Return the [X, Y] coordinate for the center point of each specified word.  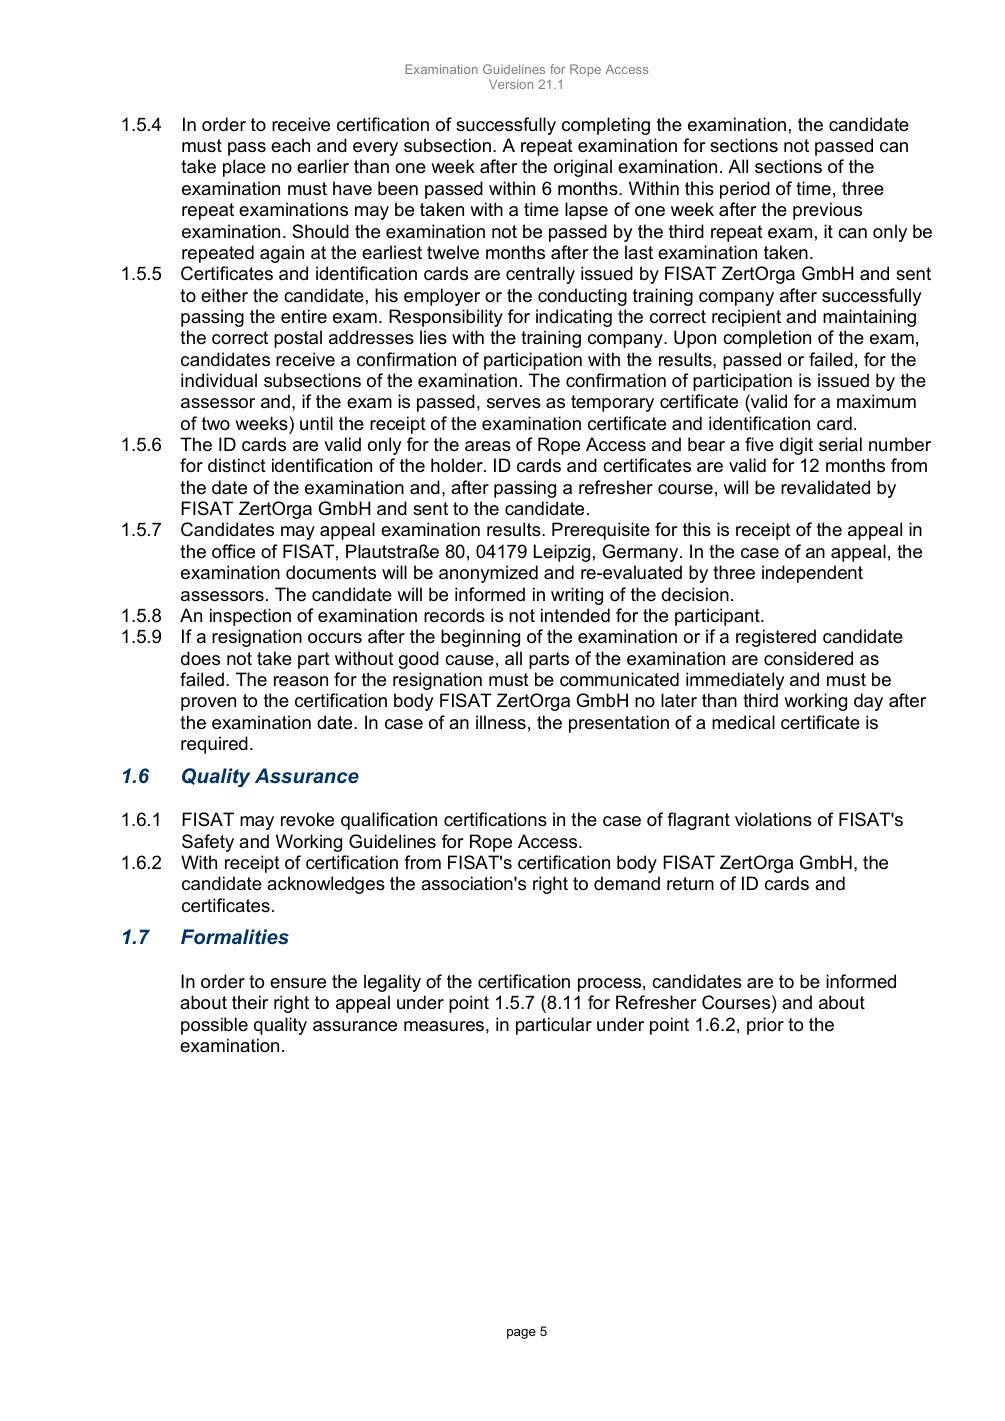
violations [773, 819]
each [290, 145]
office [233, 551]
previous [827, 211]
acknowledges [326, 885]
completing [606, 126]
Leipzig [562, 553]
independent [812, 574]
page [521, 1334]
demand [627, 883]
